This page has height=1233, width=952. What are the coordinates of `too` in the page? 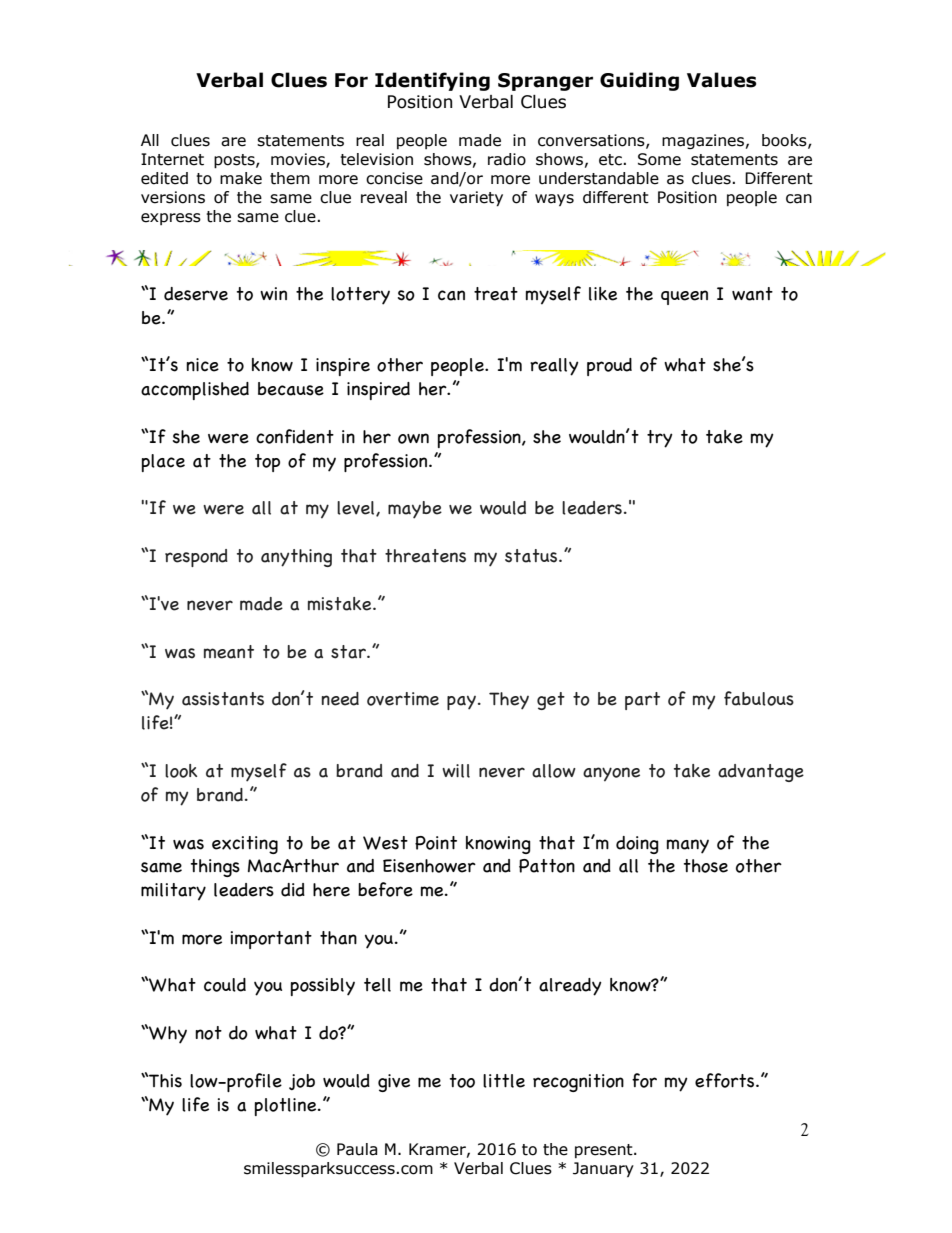 It's located at (462, 1081).
